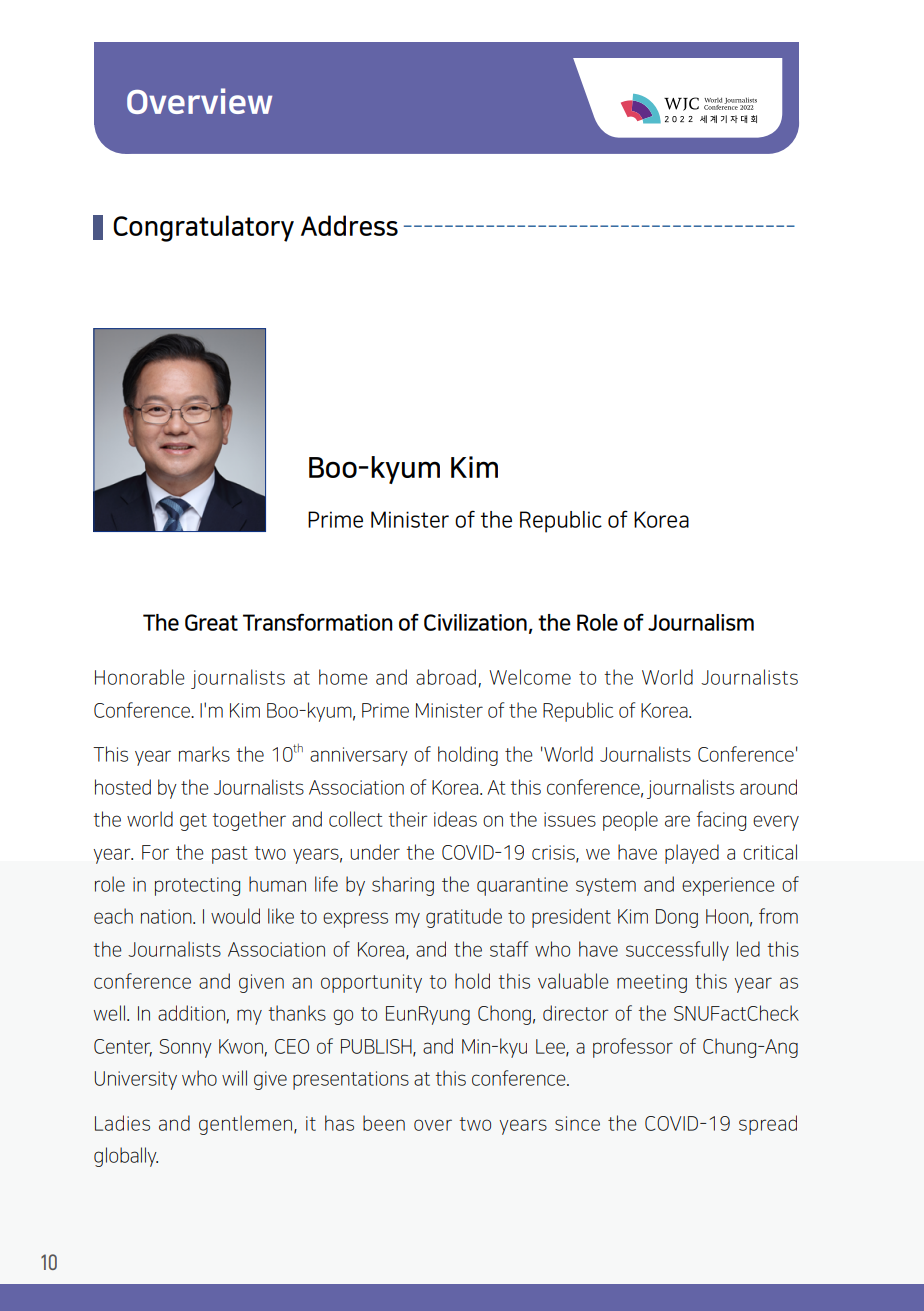 The width and height of the image is (924, 1311). What do you see at coordinates (203, 228) in the image?
I see `Congratulatory` at bounding box center [203, 228].
